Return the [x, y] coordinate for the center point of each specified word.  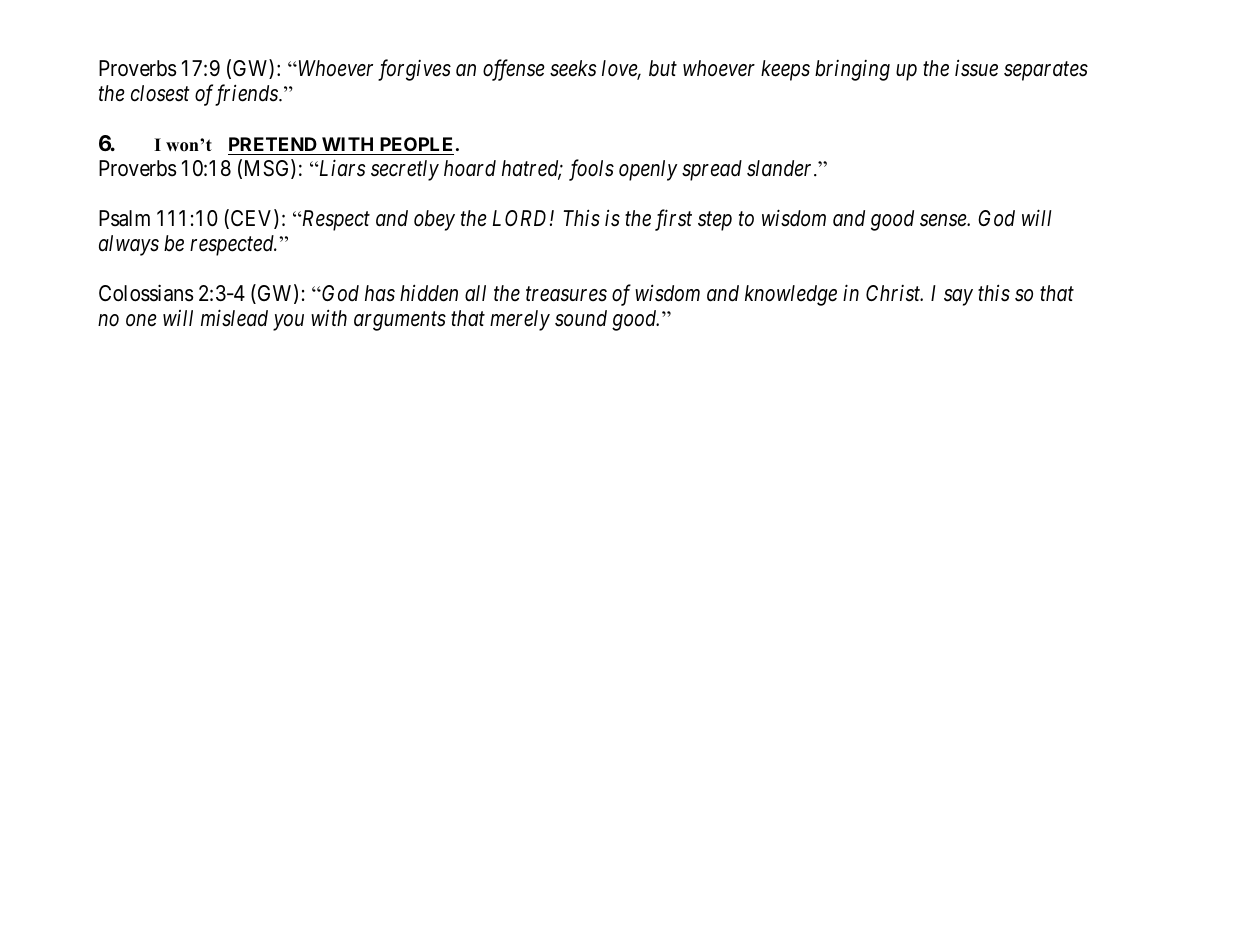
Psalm [124, 218]
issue [976, 68]
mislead [234, 318]
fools [591, 170]
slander [781, 168]
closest [160, 93]
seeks [573, 68]
